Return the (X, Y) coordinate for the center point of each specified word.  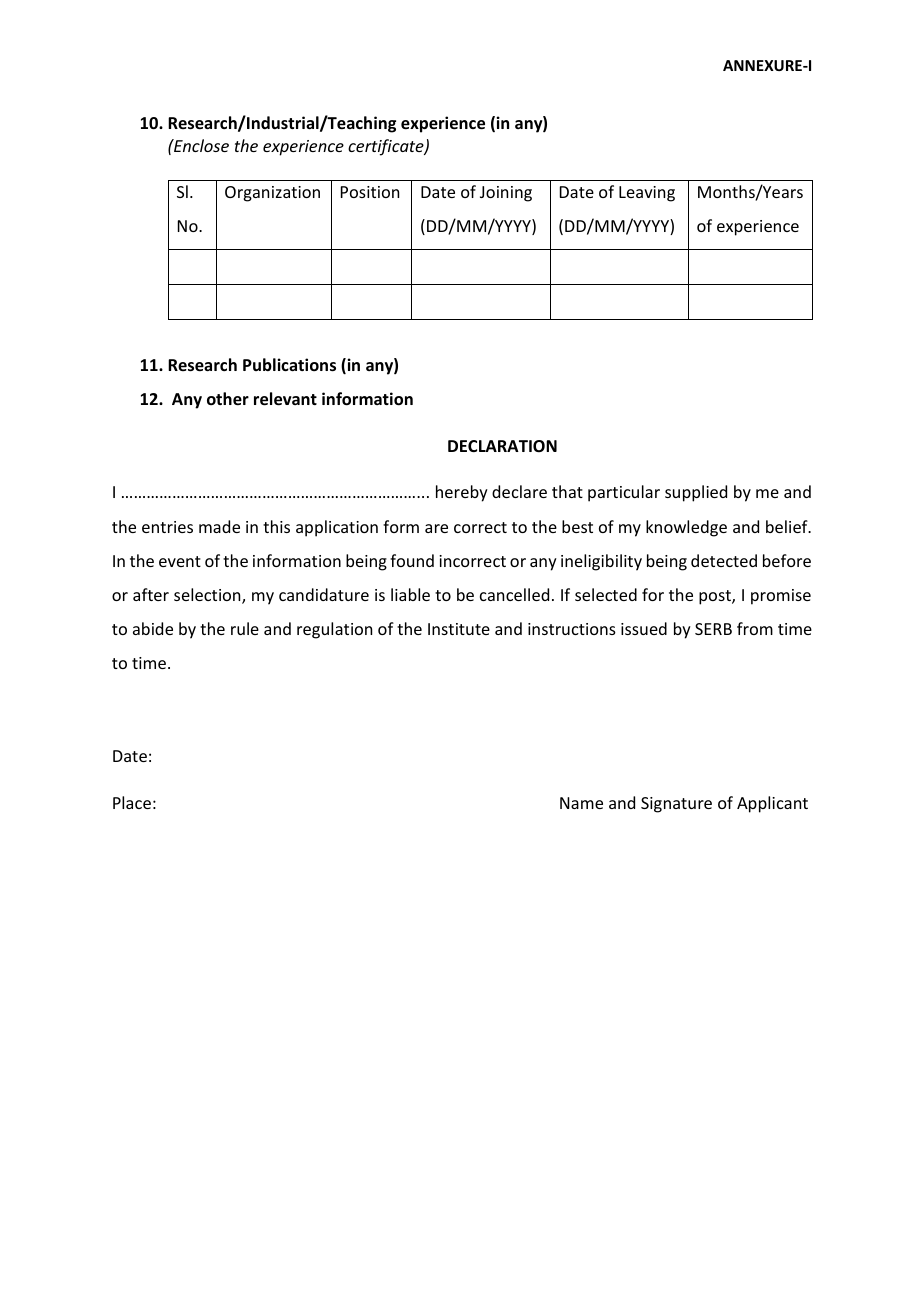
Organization (272, 194)
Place (132, 802)
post (716, 597)
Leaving (647, 194)
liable (410, 594)
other (228, 399)
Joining (506, 194)
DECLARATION (502, 446)
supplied (696, 493)
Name (581, 803)
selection (208, 596)
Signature (676, 805)
